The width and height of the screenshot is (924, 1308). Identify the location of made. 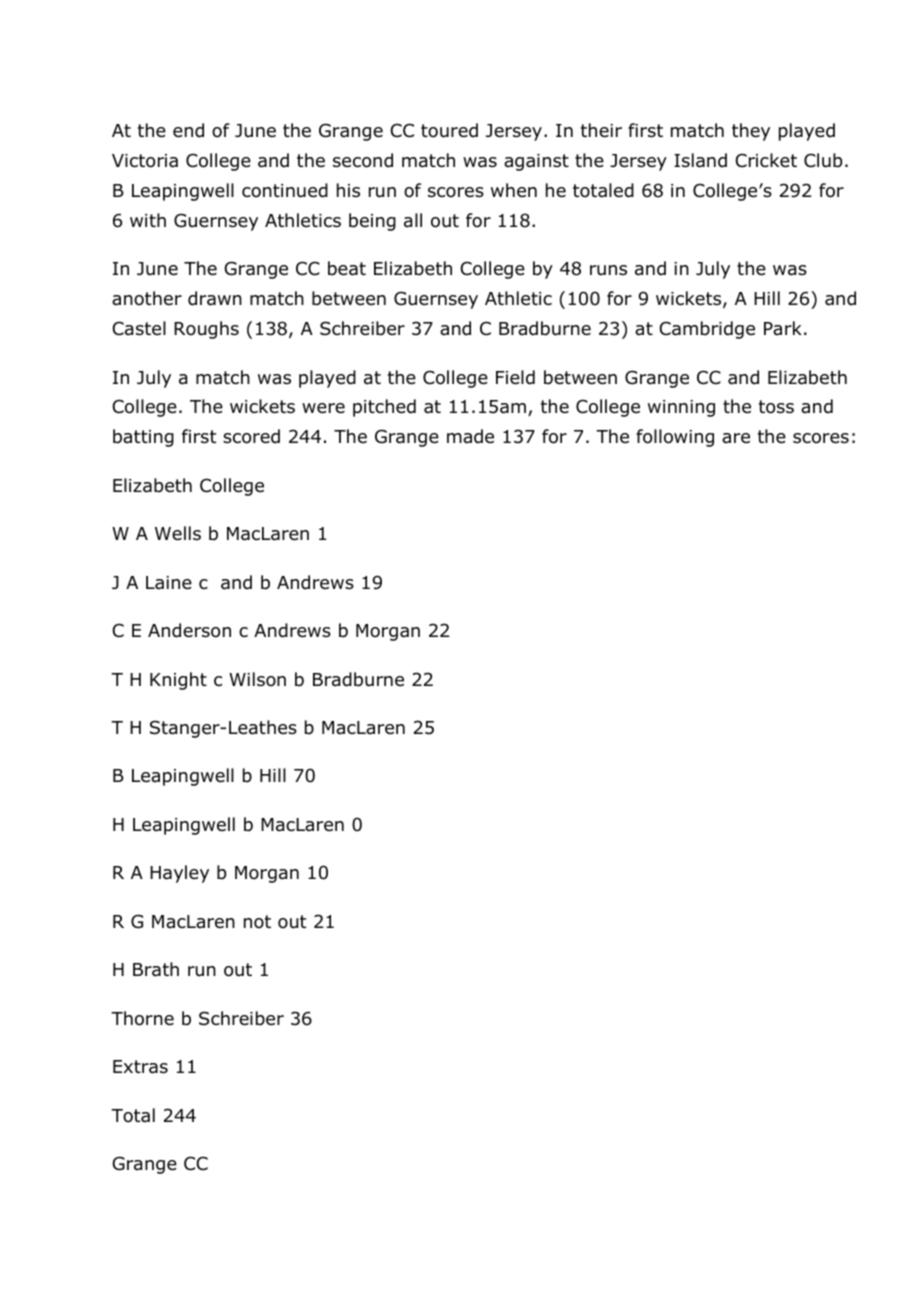
(470, 436).
